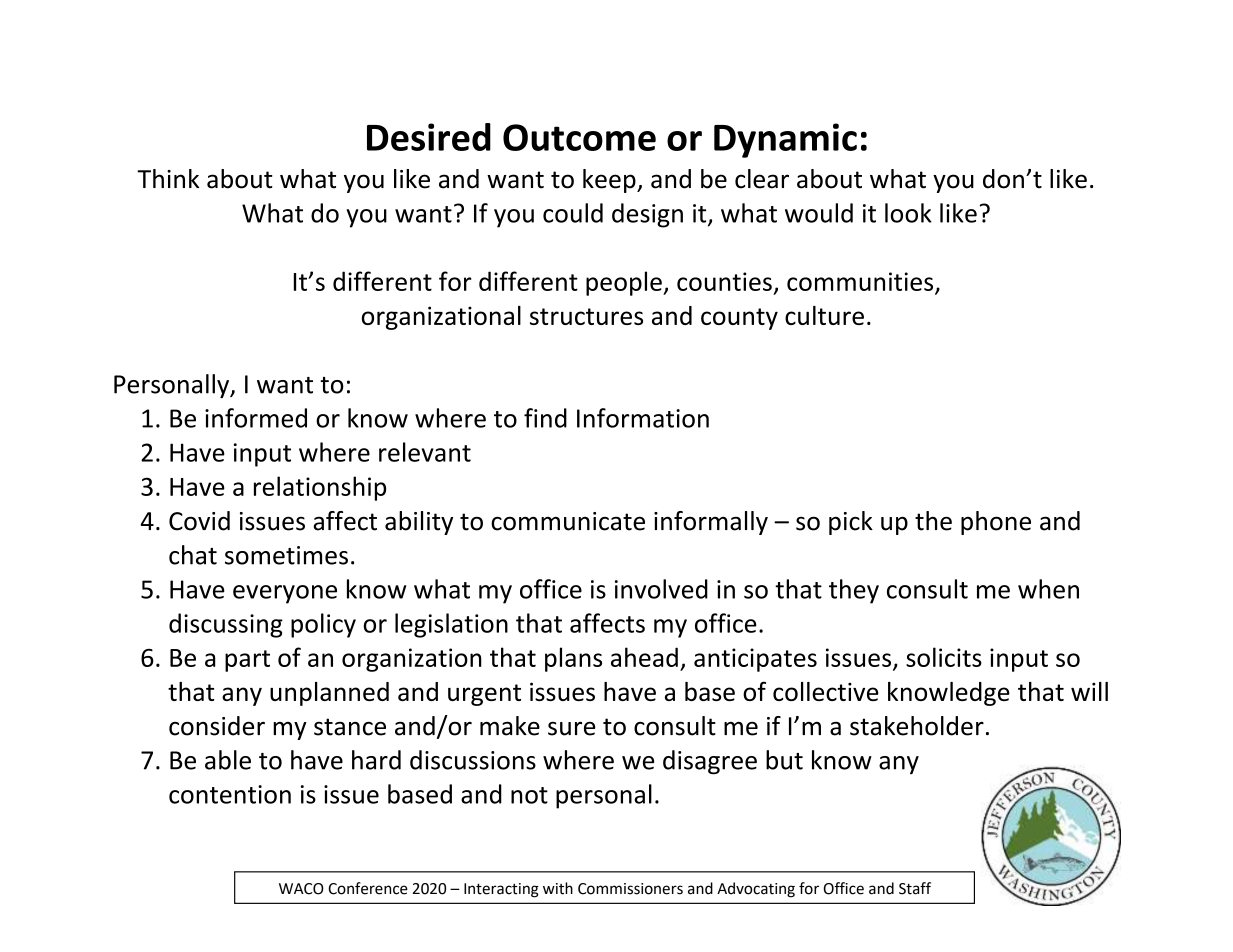  Describe the element at coordinates (610, 181) in the image. I see `keep` at that location.
